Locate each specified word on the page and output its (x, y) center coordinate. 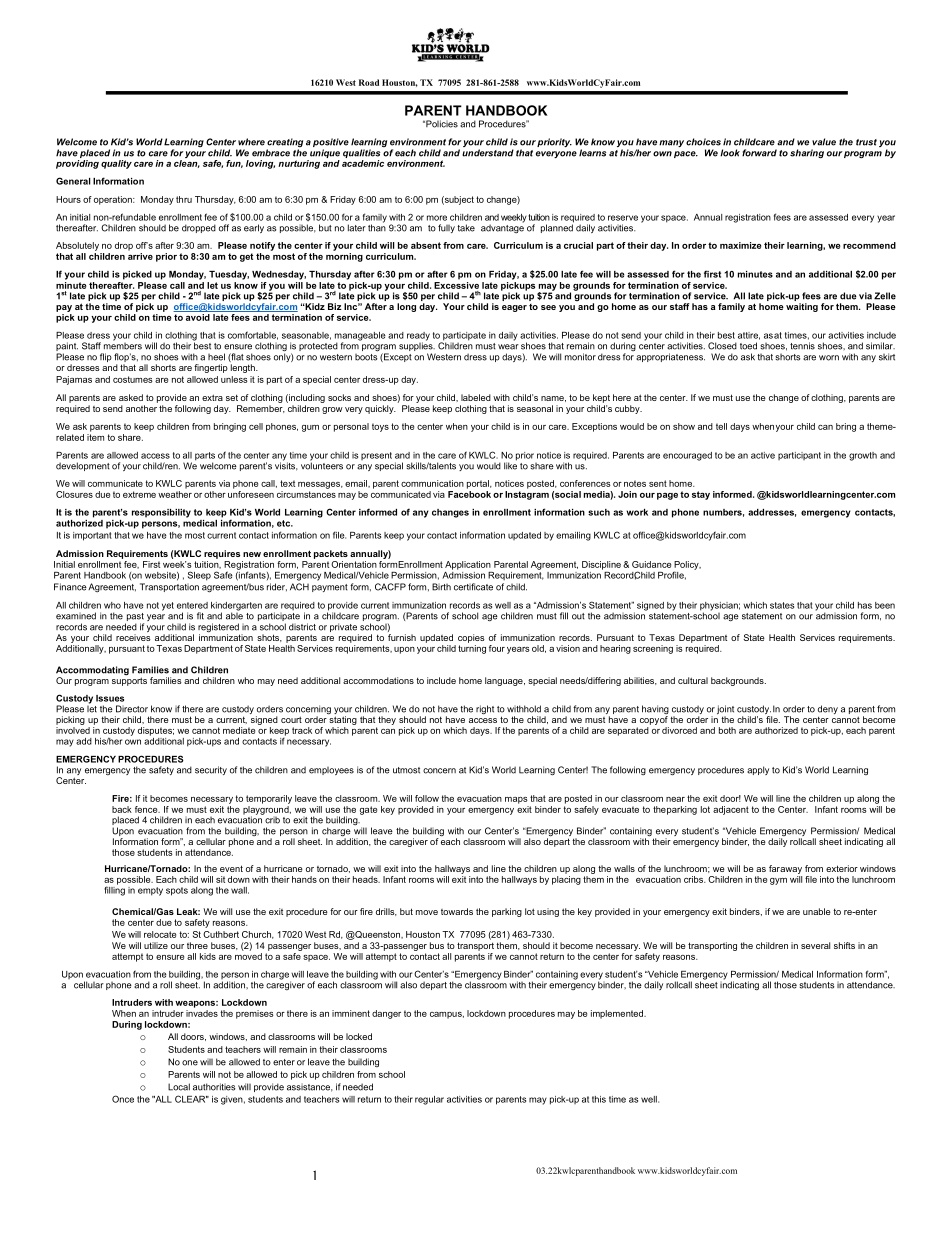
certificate (473, 587)
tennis (802, 346)
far (775, 868)
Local (179, 1087)
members (123, 345)
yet (168, 606)
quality (116, 164)
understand (488, 153)
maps (516, 800)
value (824, 142)
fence (147, 809)
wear (508, 347)
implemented (618, 1014)
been (885, 605)
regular (429, 1100)
